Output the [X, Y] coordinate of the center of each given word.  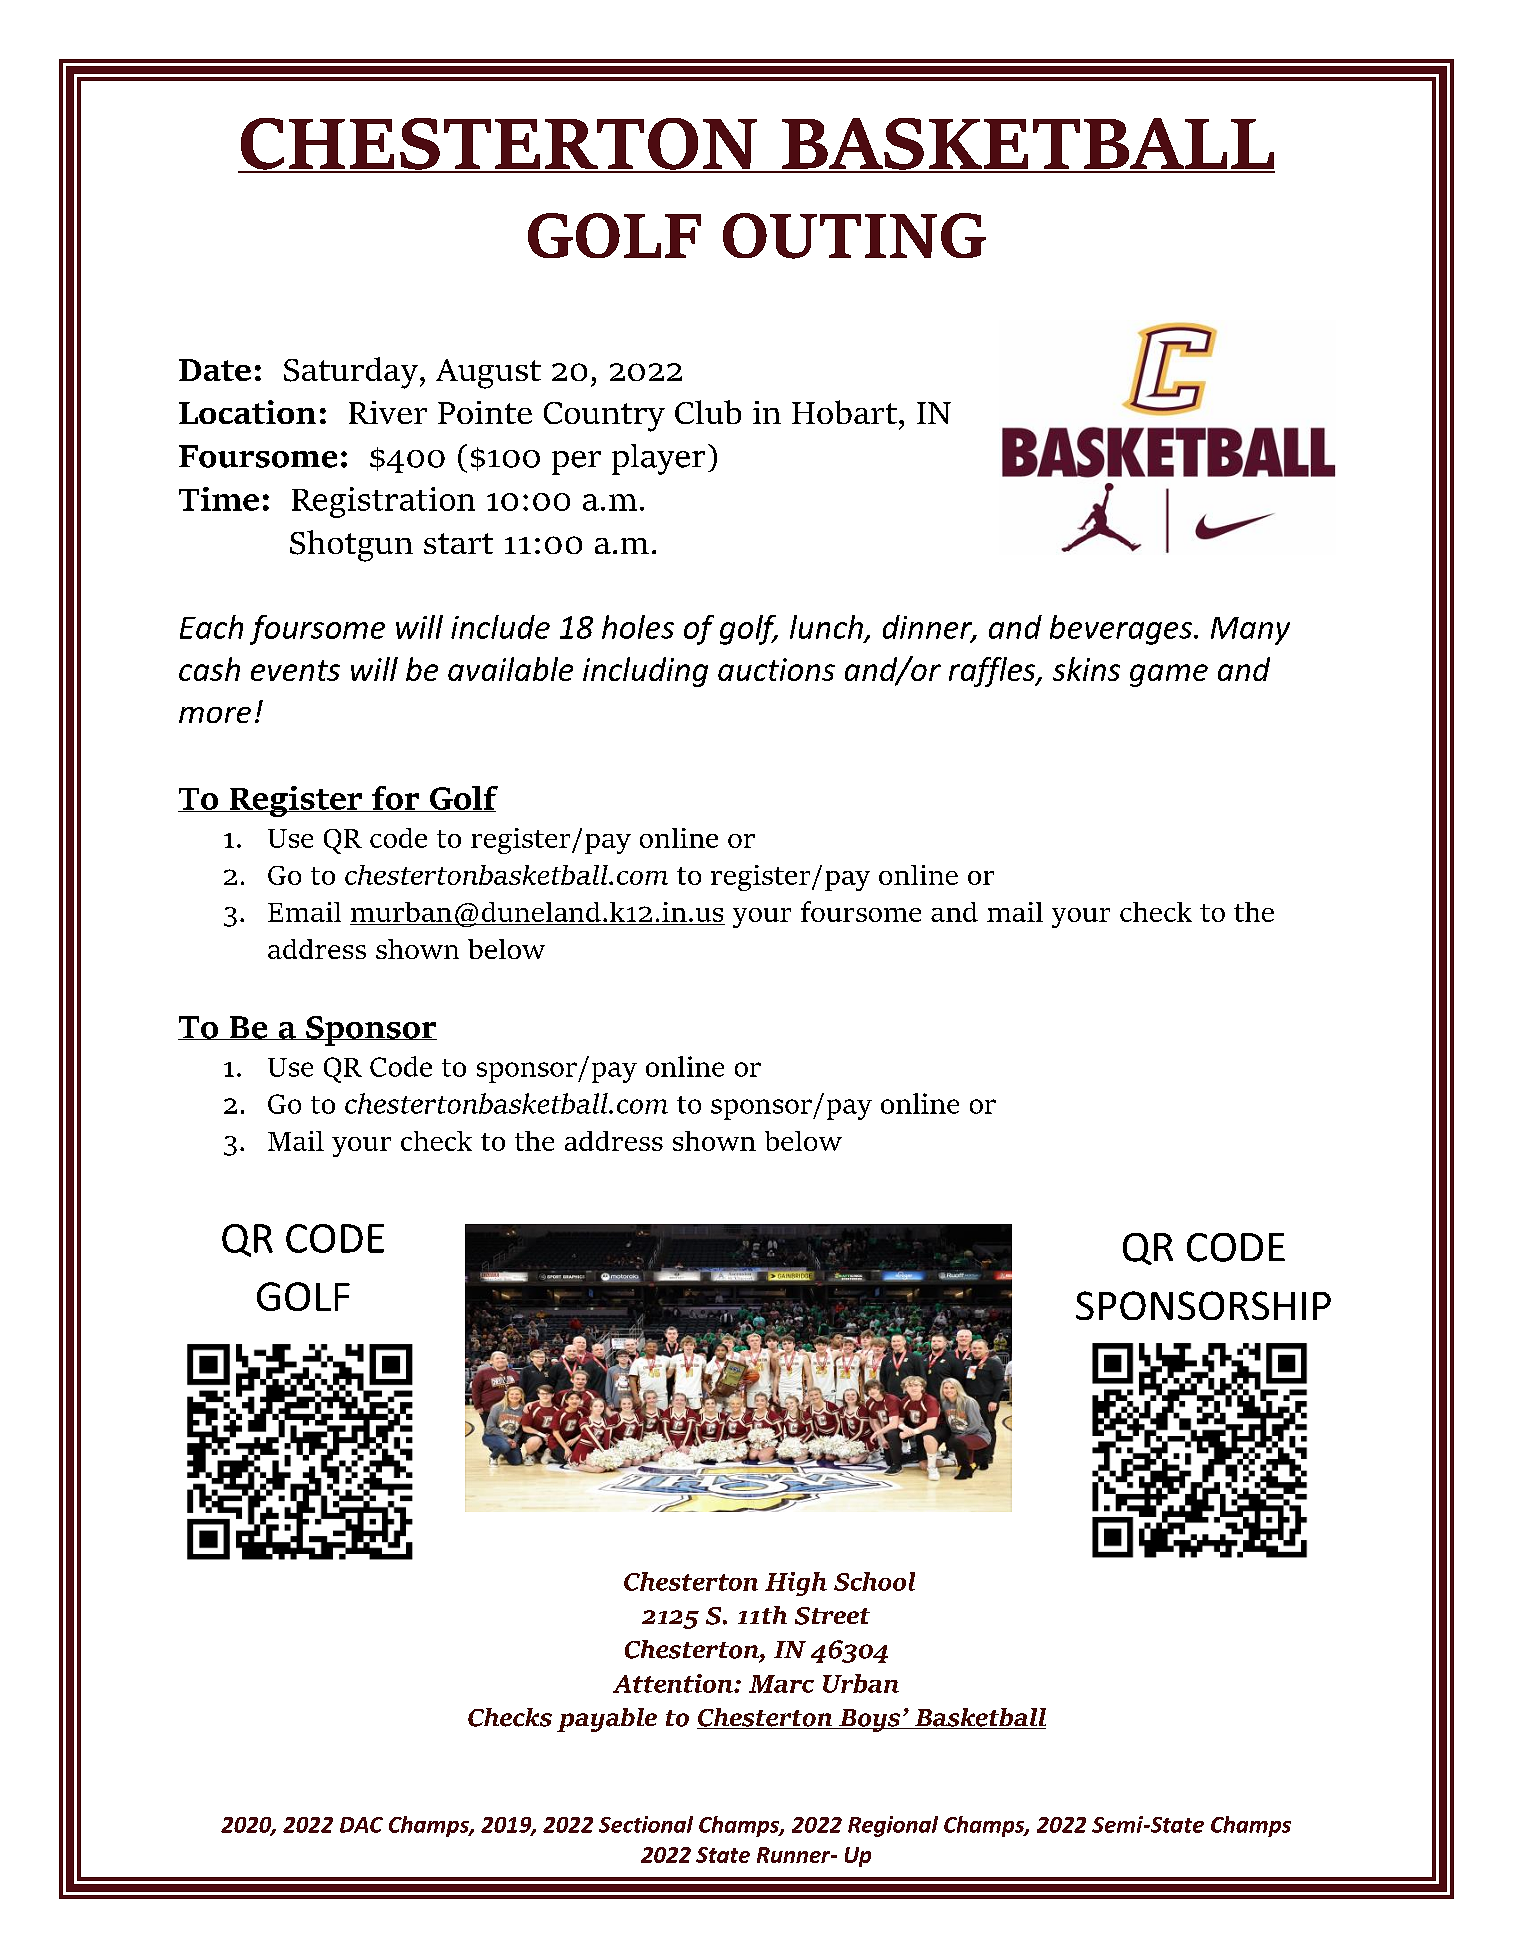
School [874, 1581]
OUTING [854, 236]
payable [607, 1720]
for [396, 799]
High [796, 1584]
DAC [361, 1825]
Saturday [351, 373]
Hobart [844, 412]
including [645, 672]
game [1169, 675]
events [295, 670]
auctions [776, 669]
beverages [1121, 630]
